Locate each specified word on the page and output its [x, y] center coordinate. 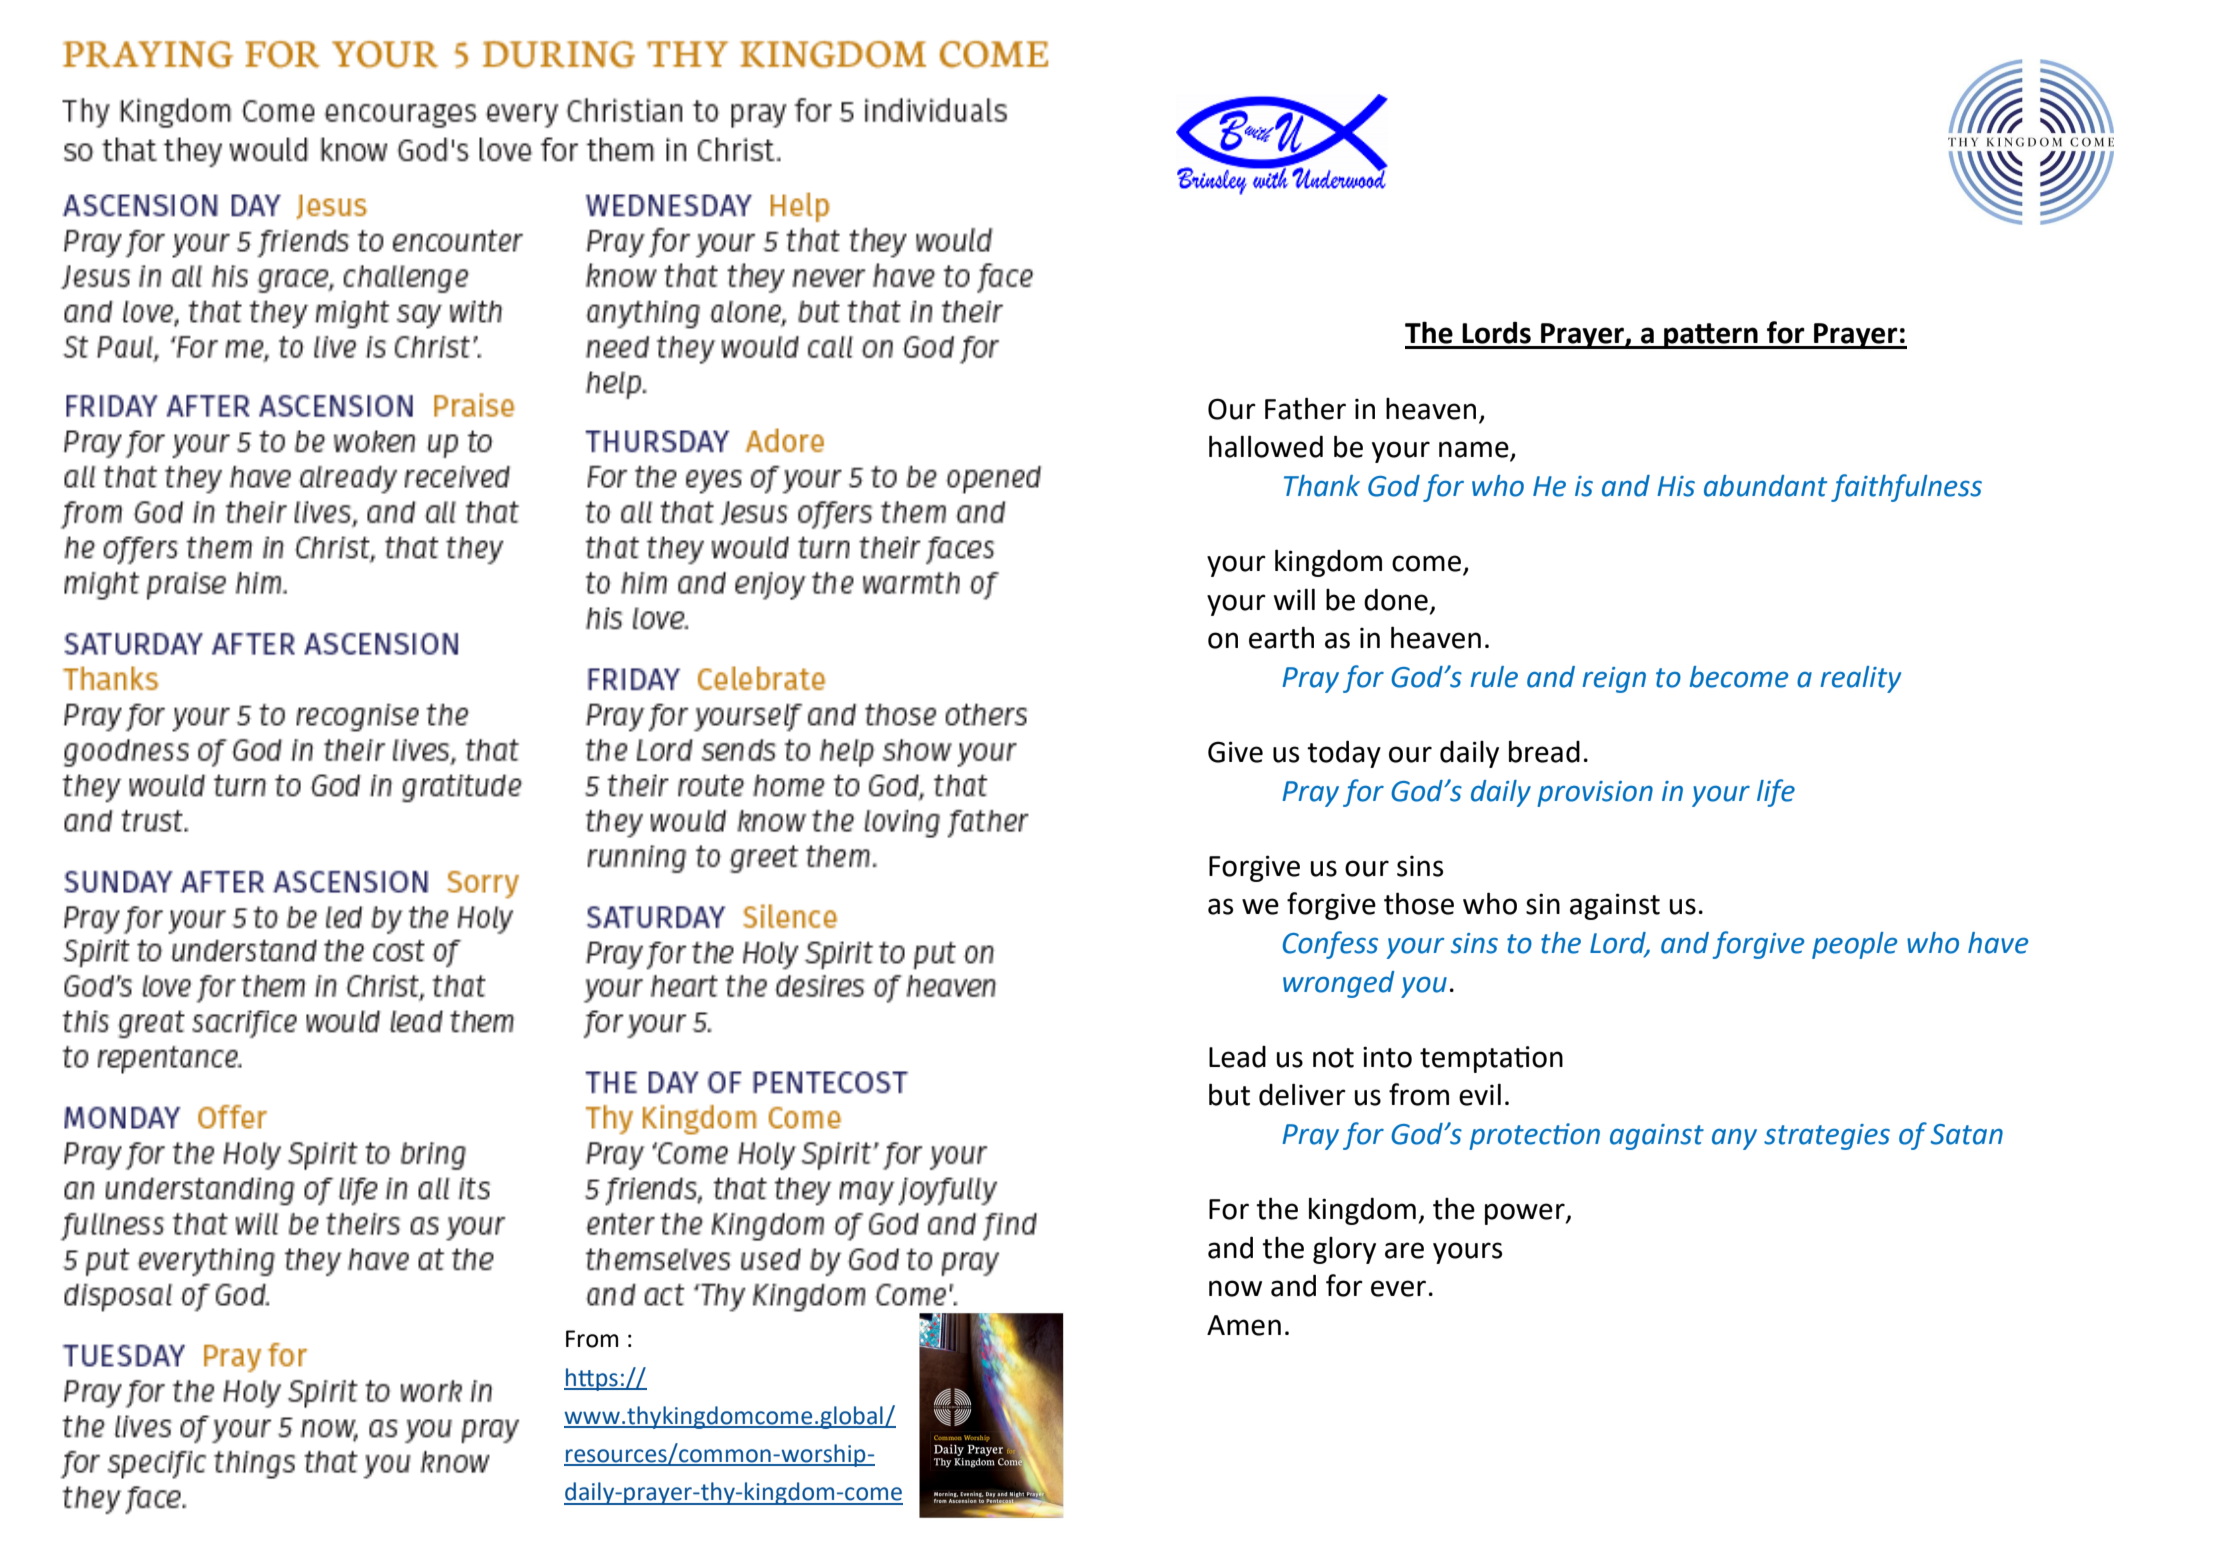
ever [1398, 1288]
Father [1305, 408]
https [592, 1379]
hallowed [1266, 446]
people [1855, 945]
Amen [1244, 1325]
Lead [1237, 1057]
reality [1860, 679]
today [1344, 754]
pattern [1711, 336]
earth [1281, 637]
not [1333, 1058]
